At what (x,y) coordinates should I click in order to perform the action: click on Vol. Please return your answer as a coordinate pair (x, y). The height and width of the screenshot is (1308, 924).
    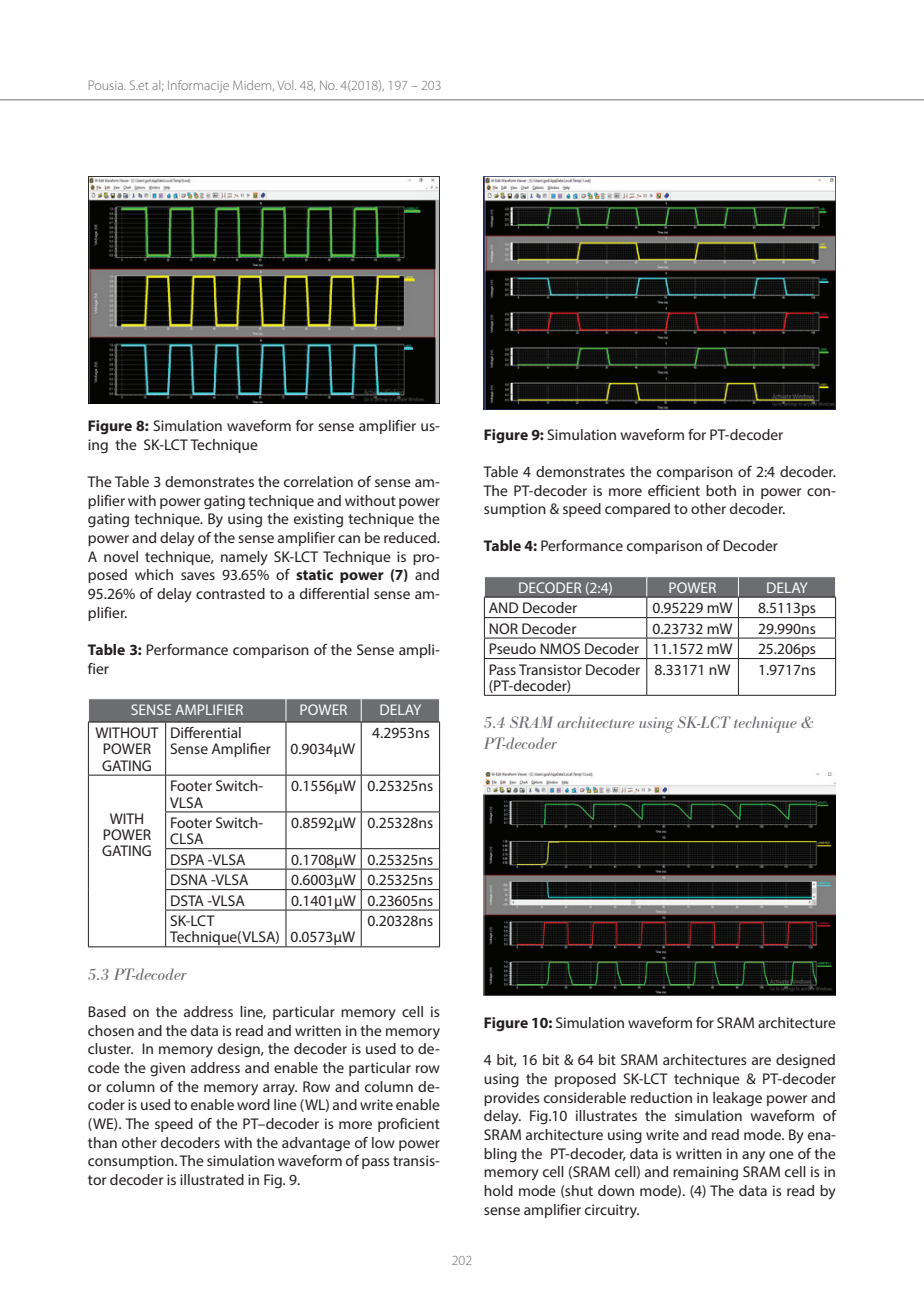
    Looking at the image, I should click on (286, 85).
